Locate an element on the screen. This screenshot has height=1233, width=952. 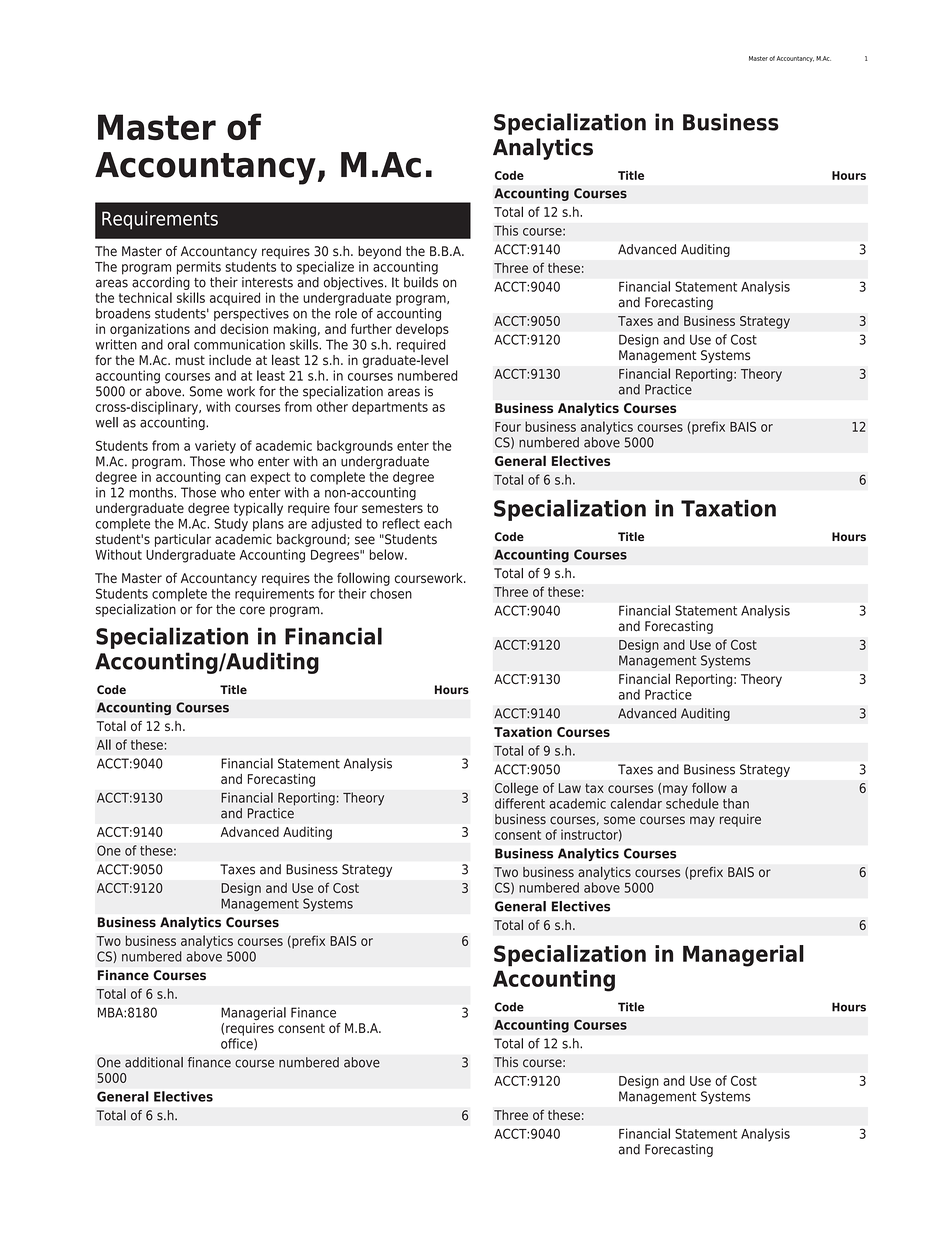
core is located at coordinates (252, 610).
